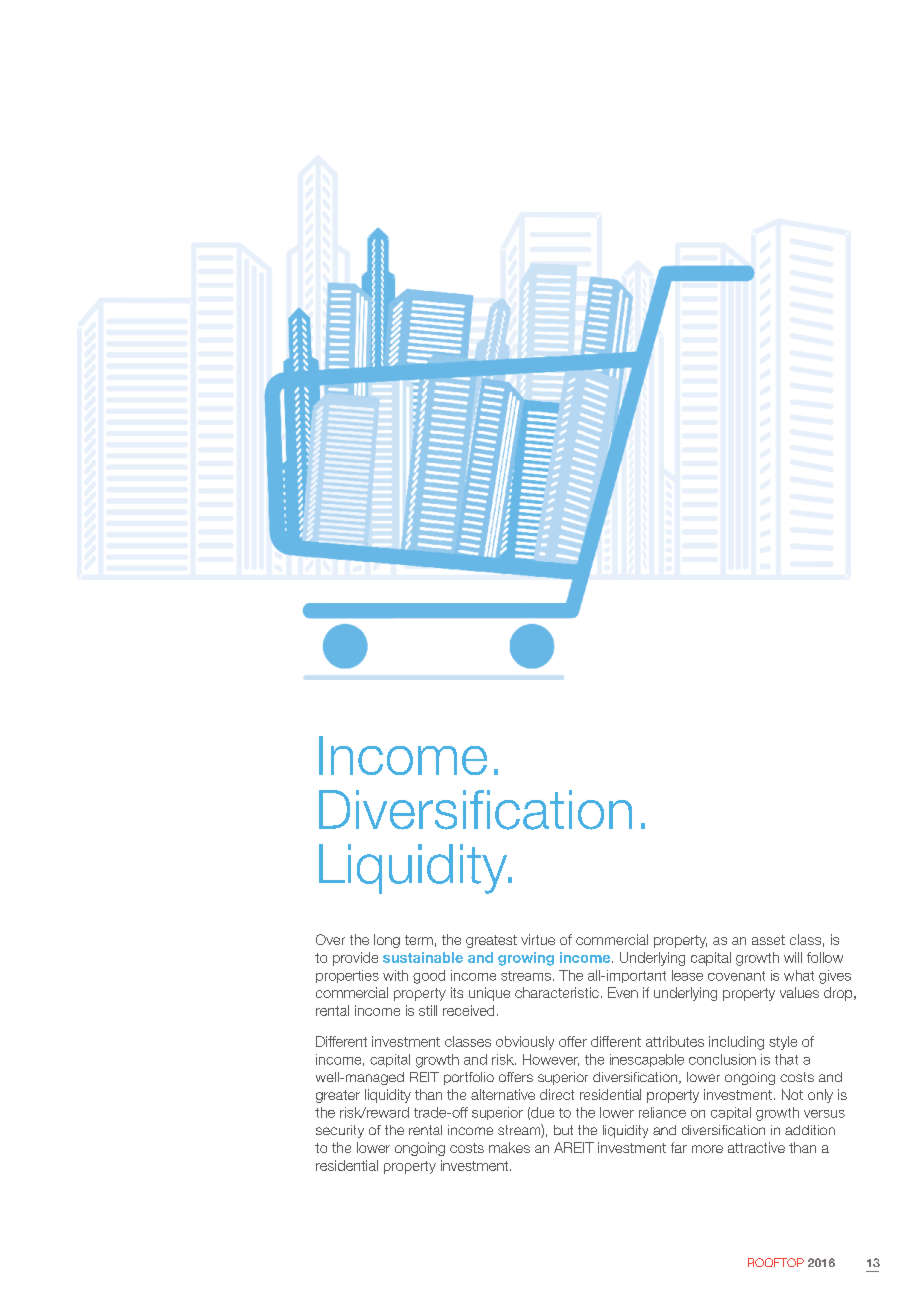 This image has height=1308, width=924. What do you see at coordinates (792, 1094) in the image?
I see `Not` at bounding box center [792, 1094].
